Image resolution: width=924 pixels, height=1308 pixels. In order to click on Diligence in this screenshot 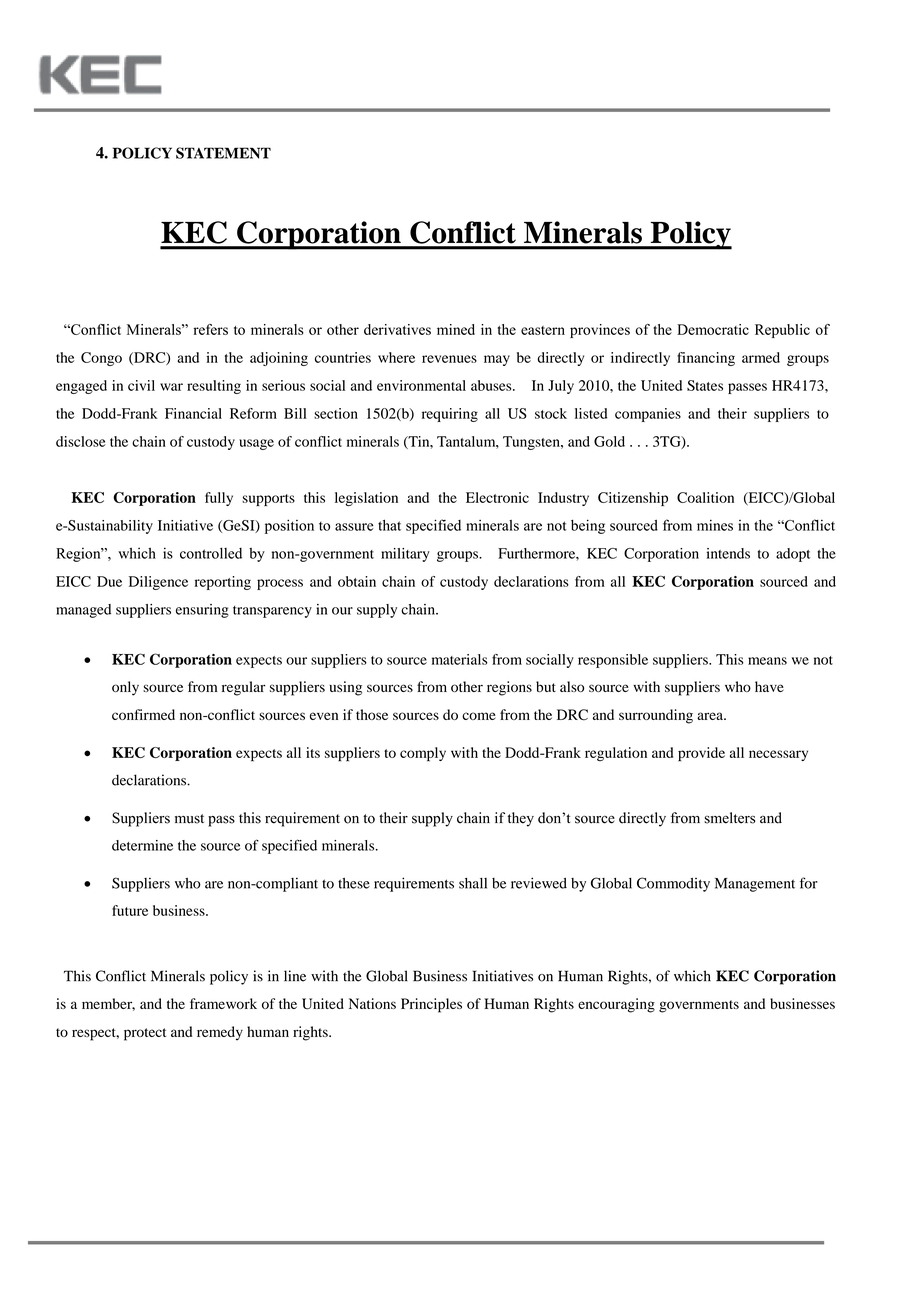, I will do `click(158, 583)`.
